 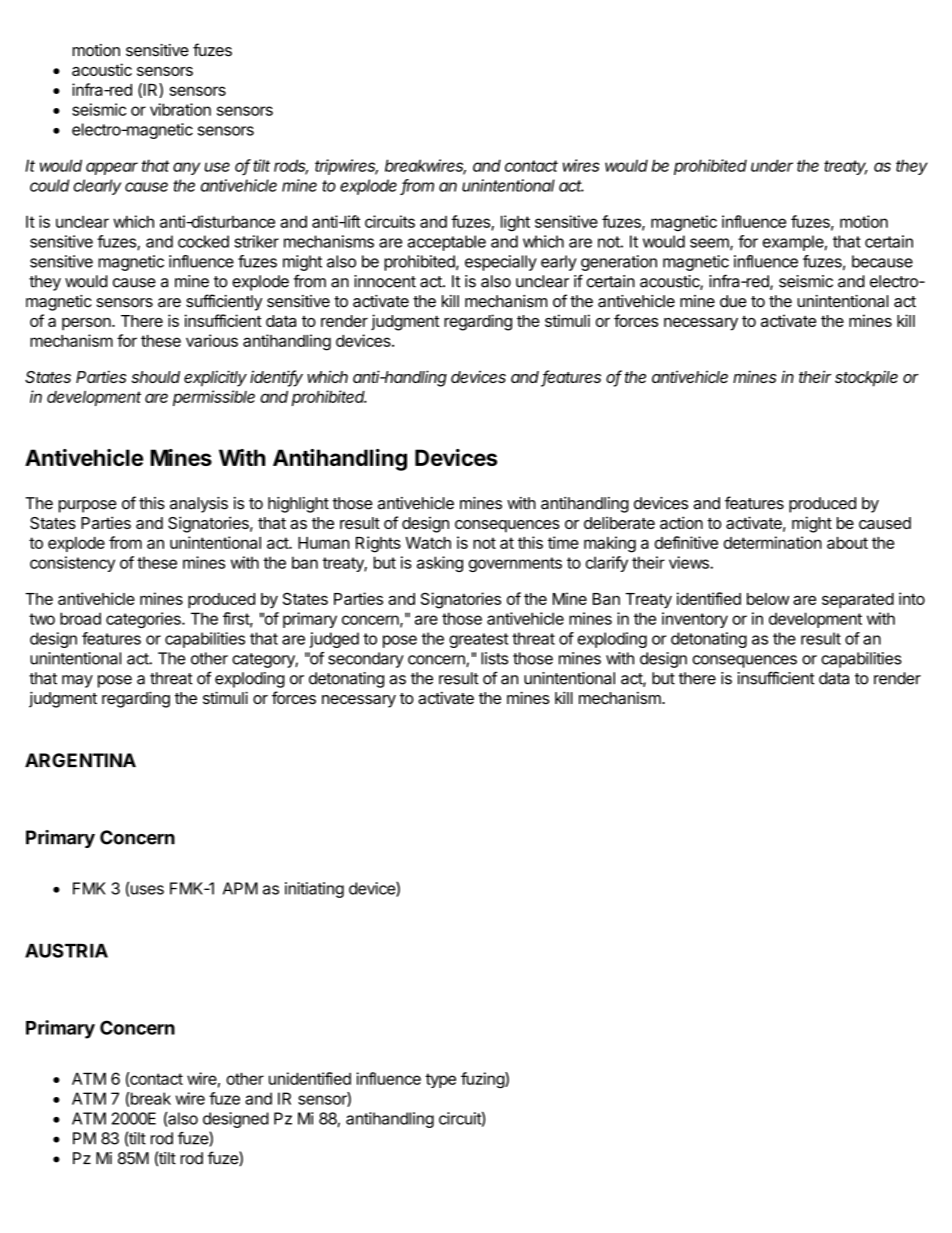 I want to click on vibration, so click(x=180, y=109).
